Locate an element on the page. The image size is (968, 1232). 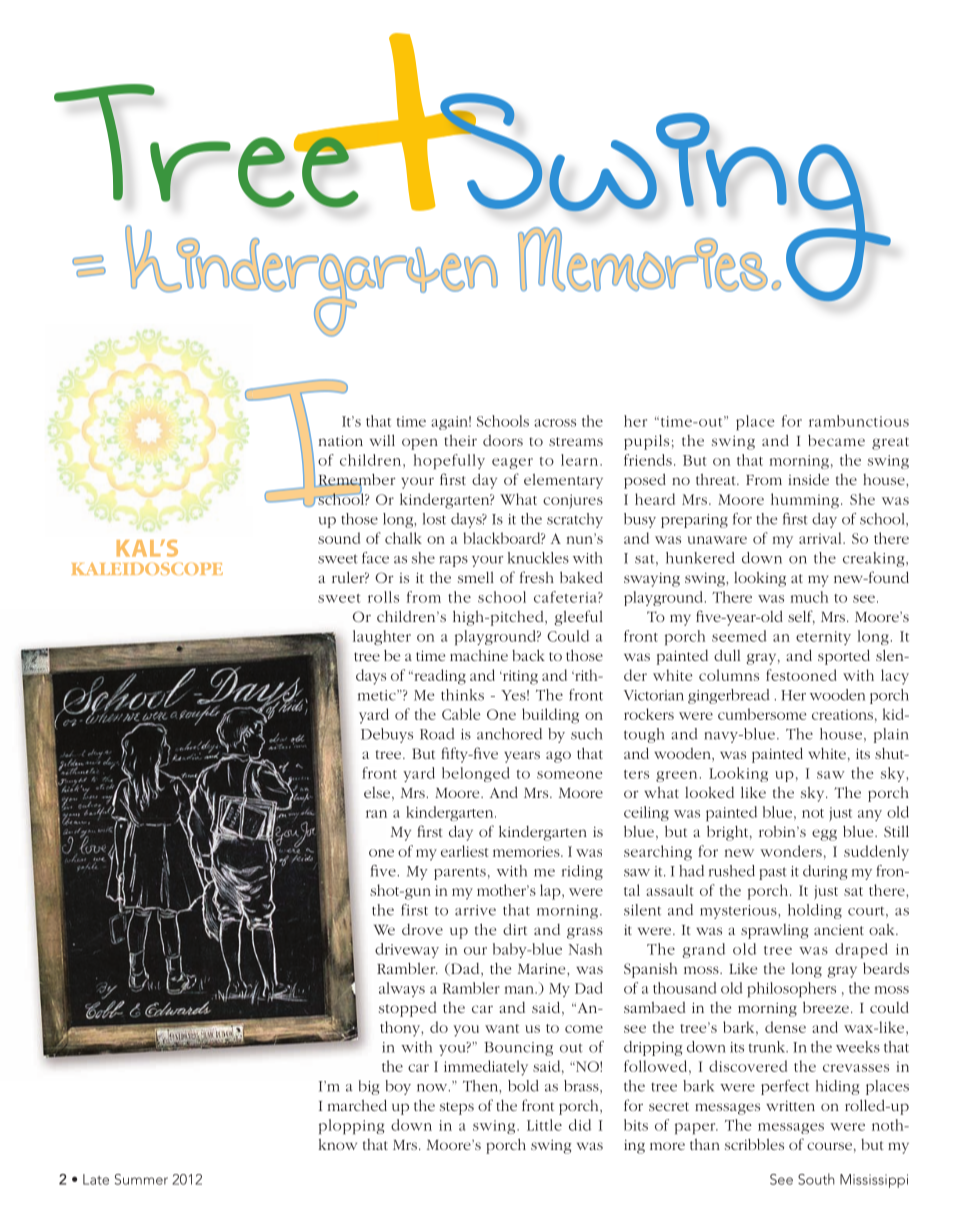
became is located at coordinates (836, 440).
